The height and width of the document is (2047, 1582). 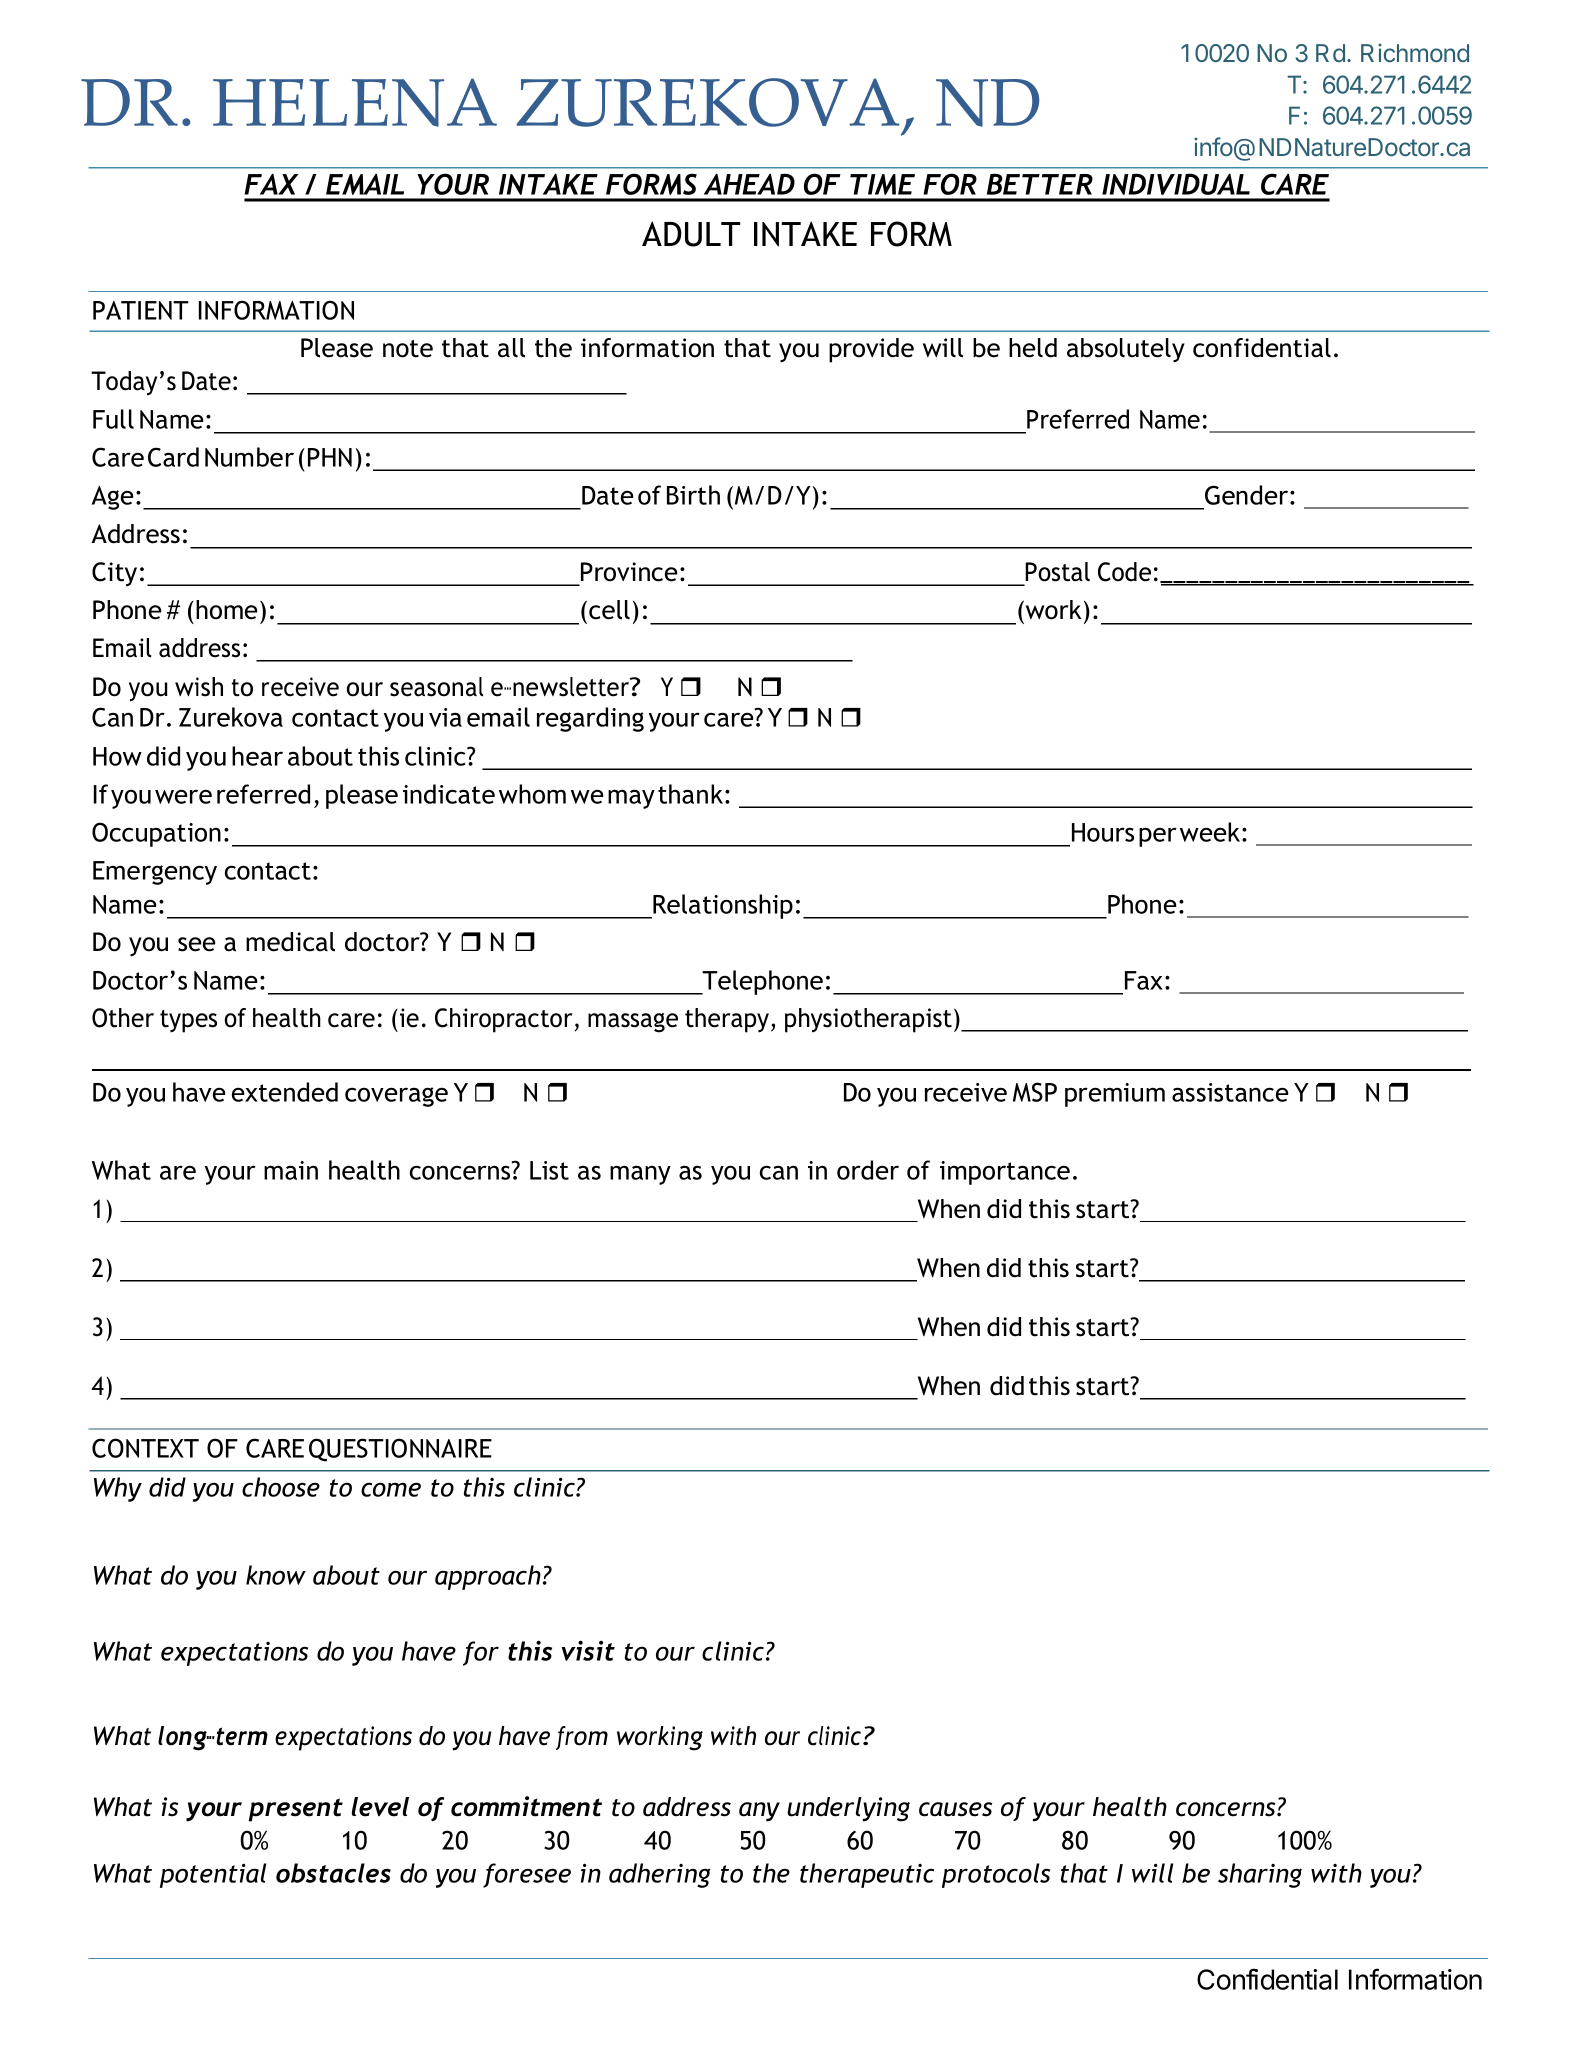 I want to click on AHEAD, so click(x=749, y=184).
